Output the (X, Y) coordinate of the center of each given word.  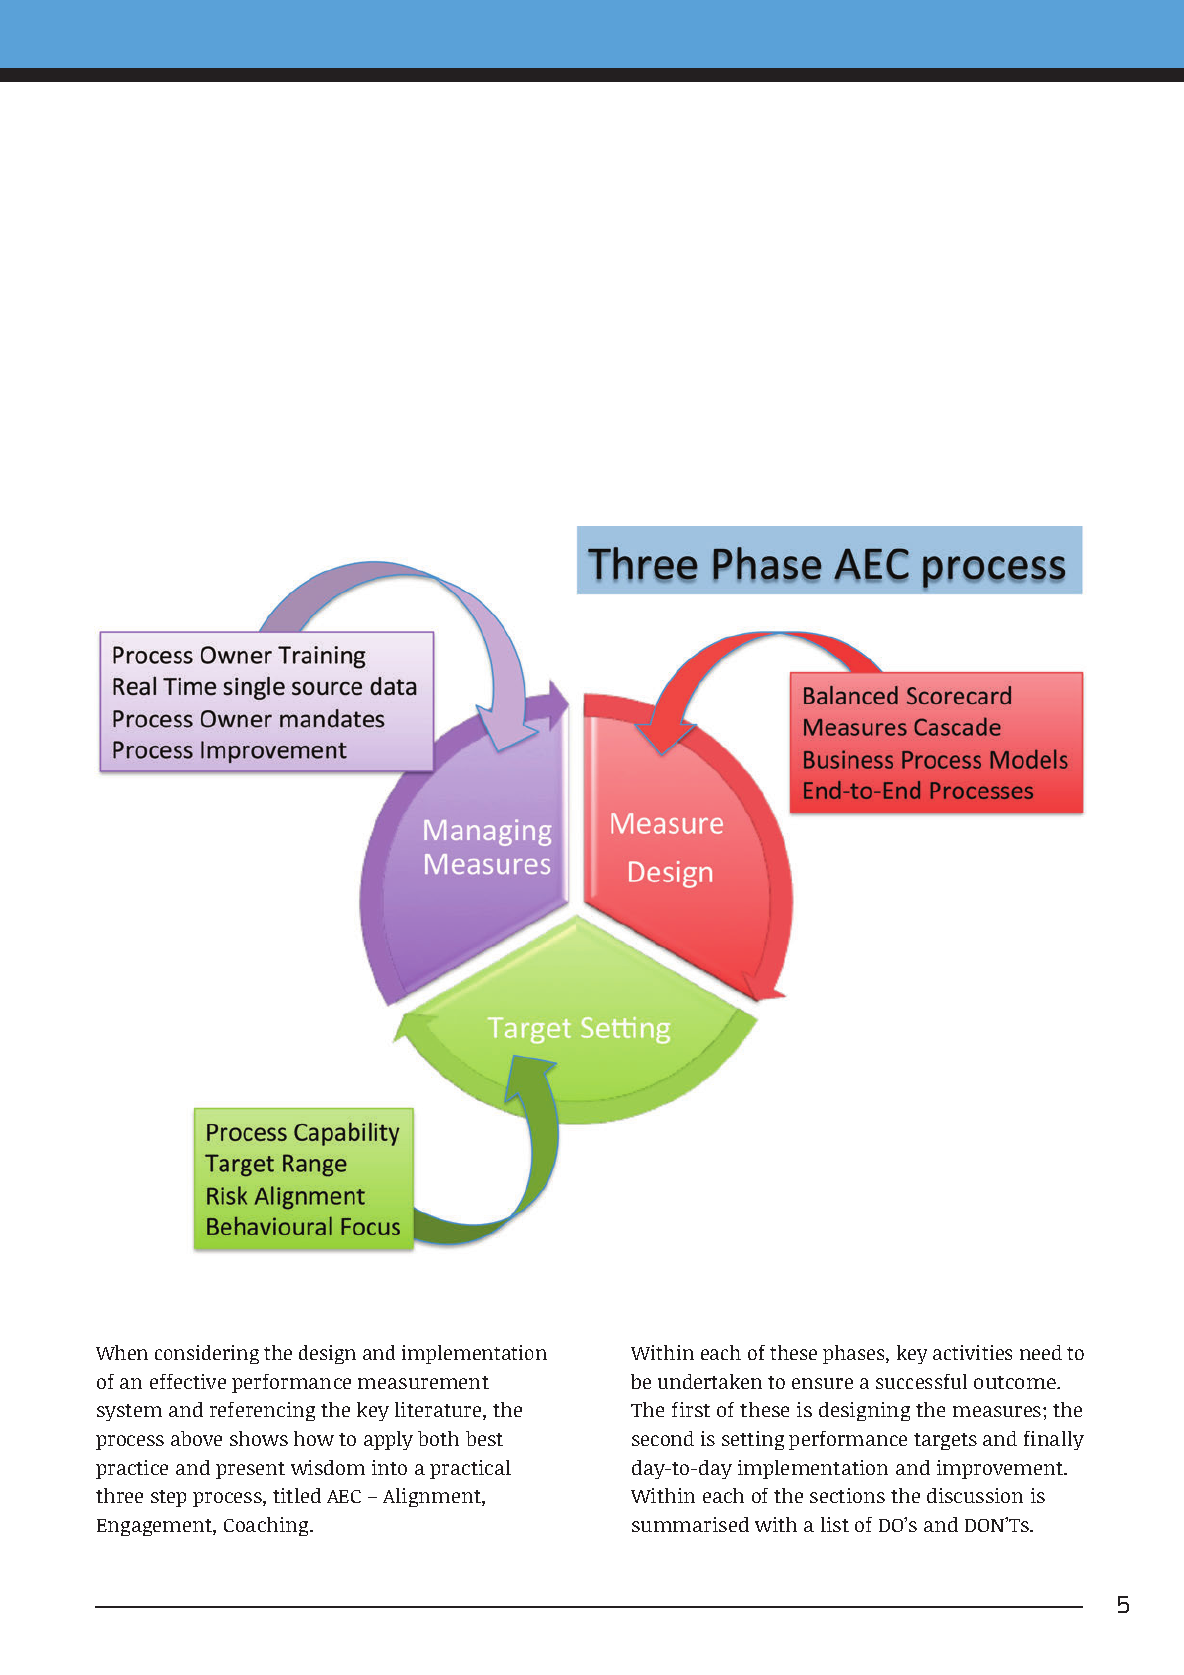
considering (207, 1354)
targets (945, 1441)
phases (855, 1354)
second (663, 1438)
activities (972, 1352)
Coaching (268, 1526)
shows (259, 1438)
